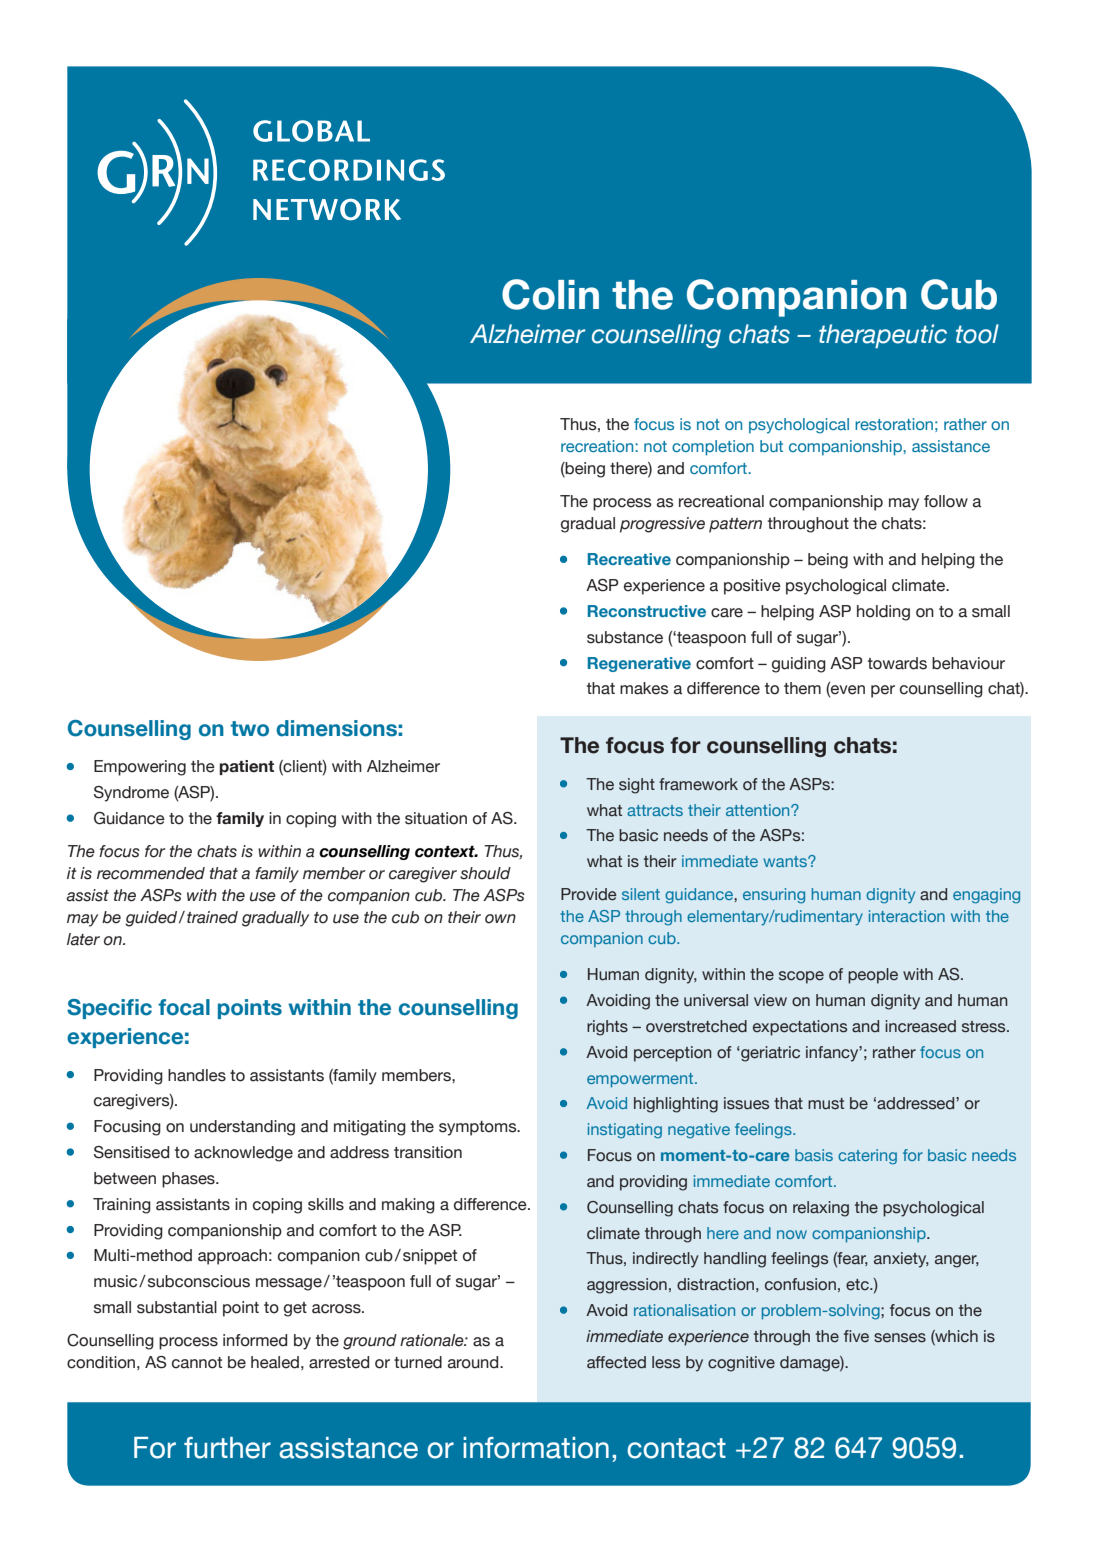  Describe the element at coordinates (197, 1075) in the document. I see `handles` at that location.
